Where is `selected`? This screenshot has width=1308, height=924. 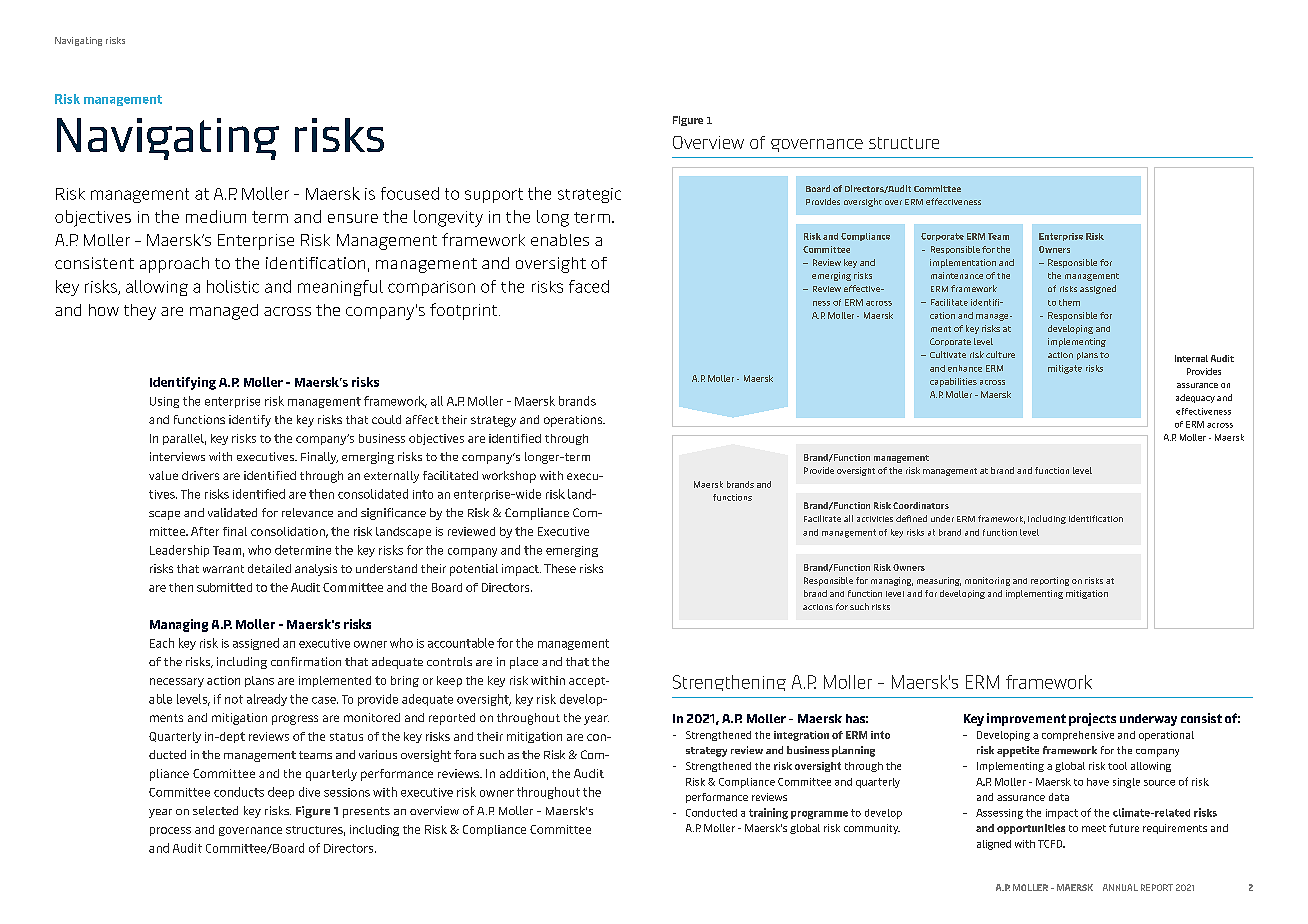
selected is located at coordinates (215, 810).
